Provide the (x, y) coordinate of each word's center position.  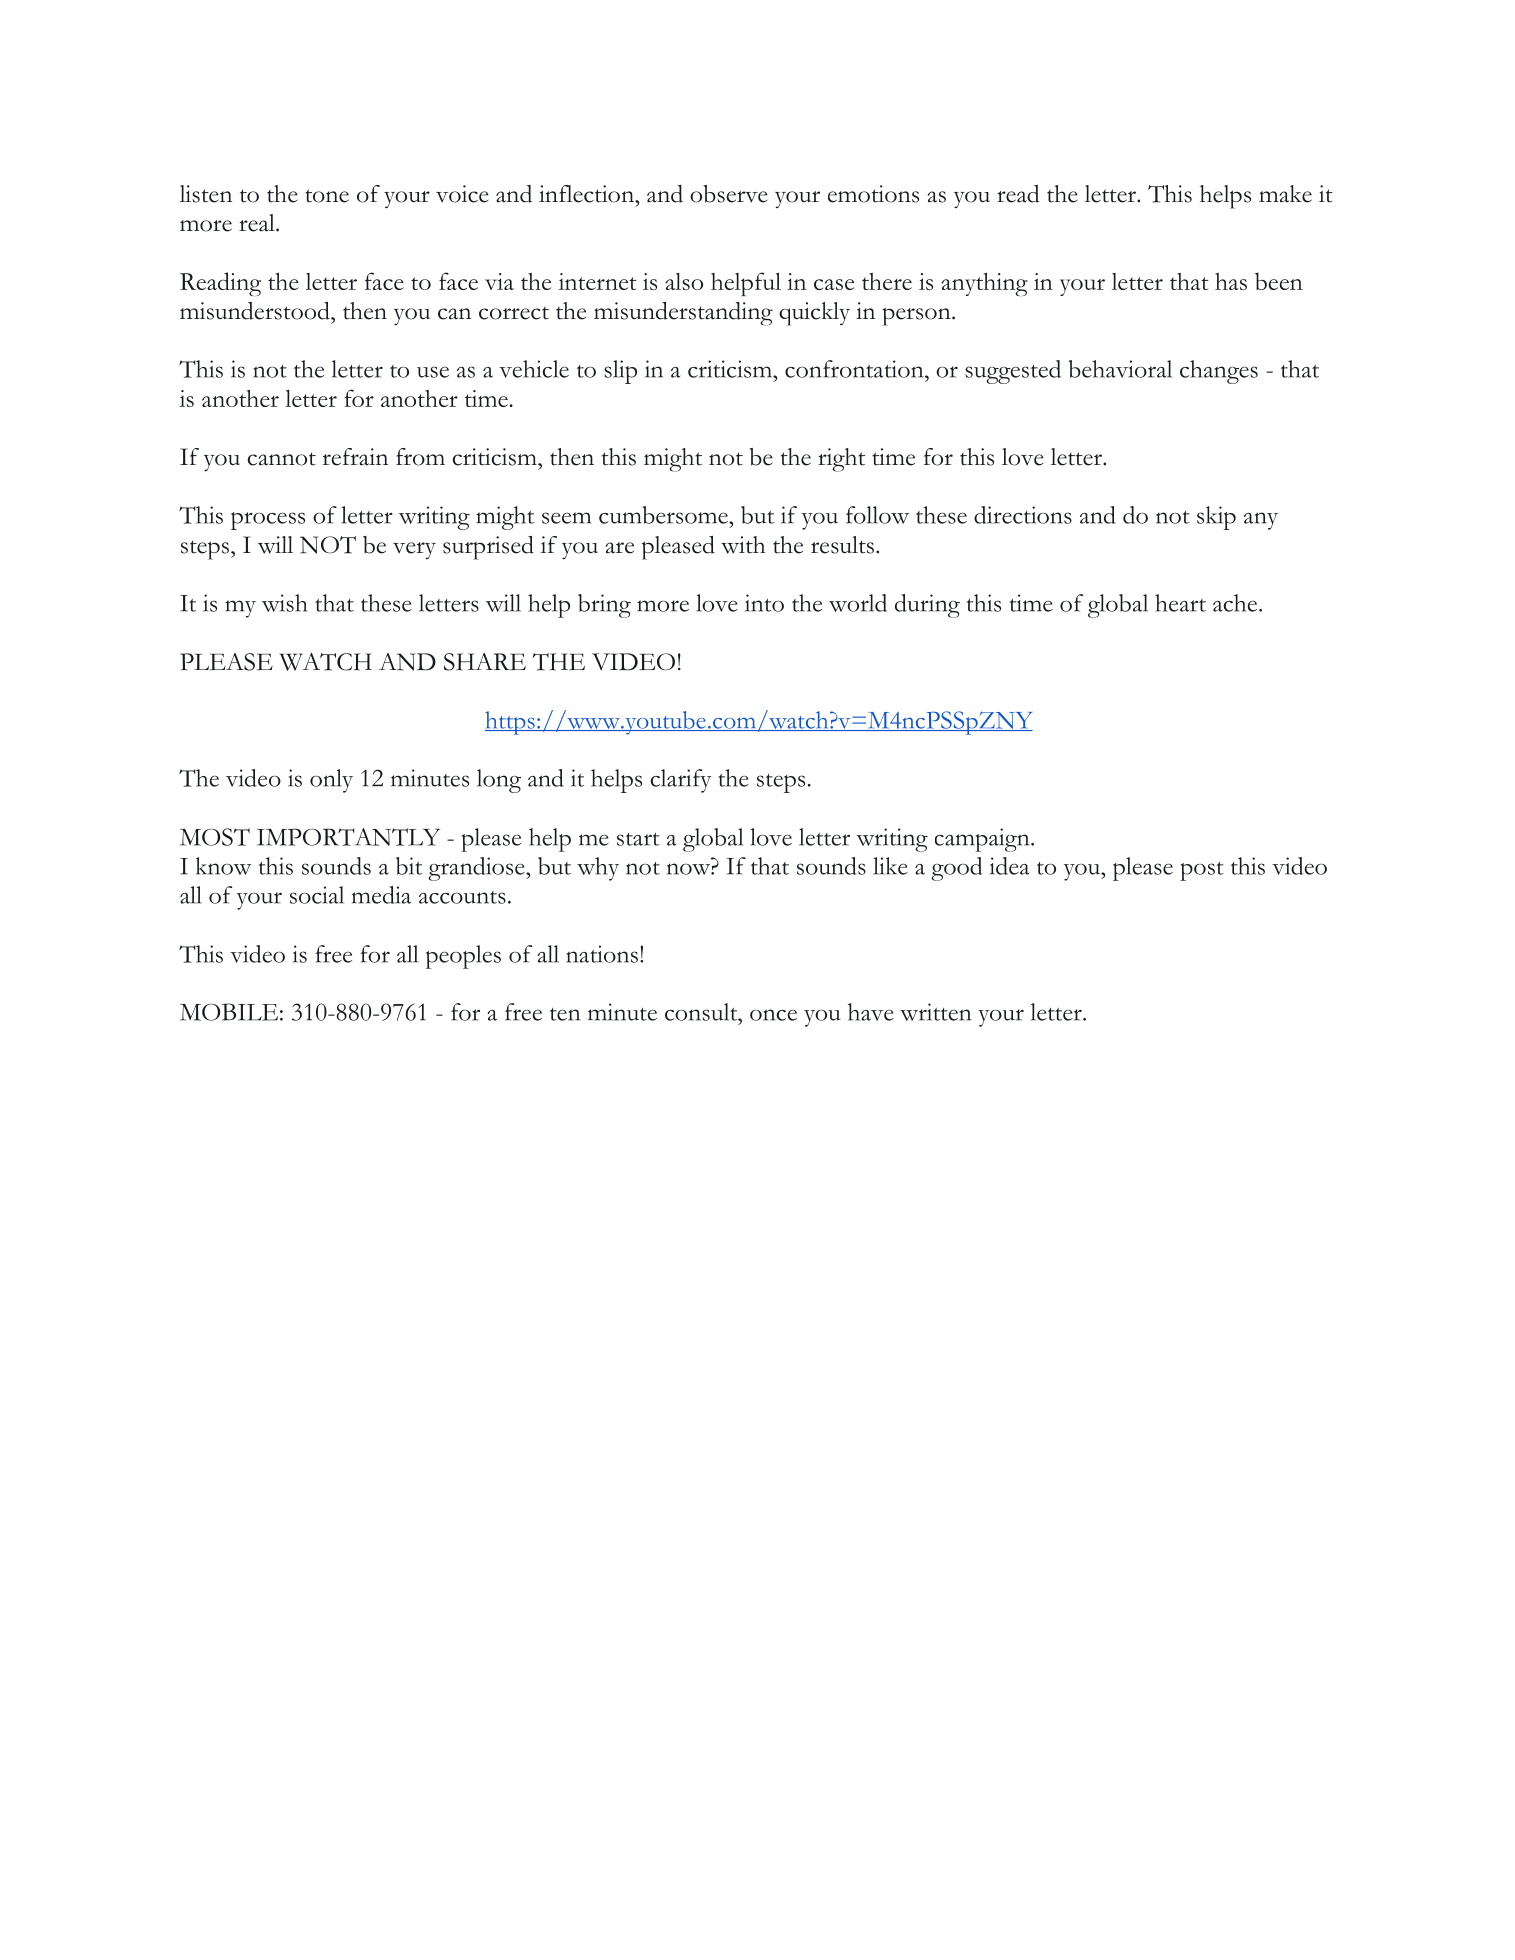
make (1285, 194)
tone (327, 196)
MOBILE (229, 1012)
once (773, 1015)
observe (729, 194)
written (935, 1012)
